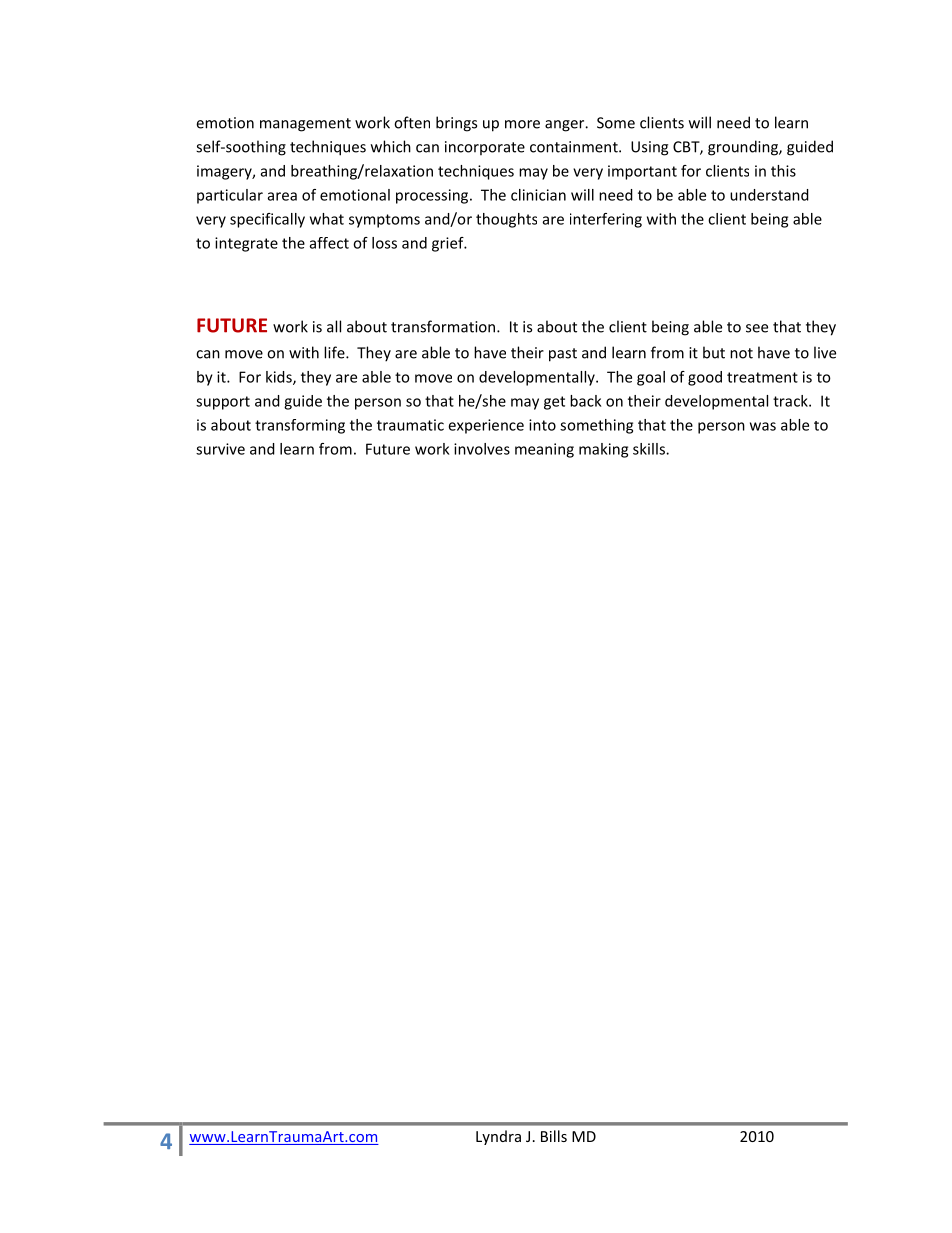 The height and width of the page is (1233, 952). Describe the element at coordinates (783, 171) in the page. I see `this` at that location.
